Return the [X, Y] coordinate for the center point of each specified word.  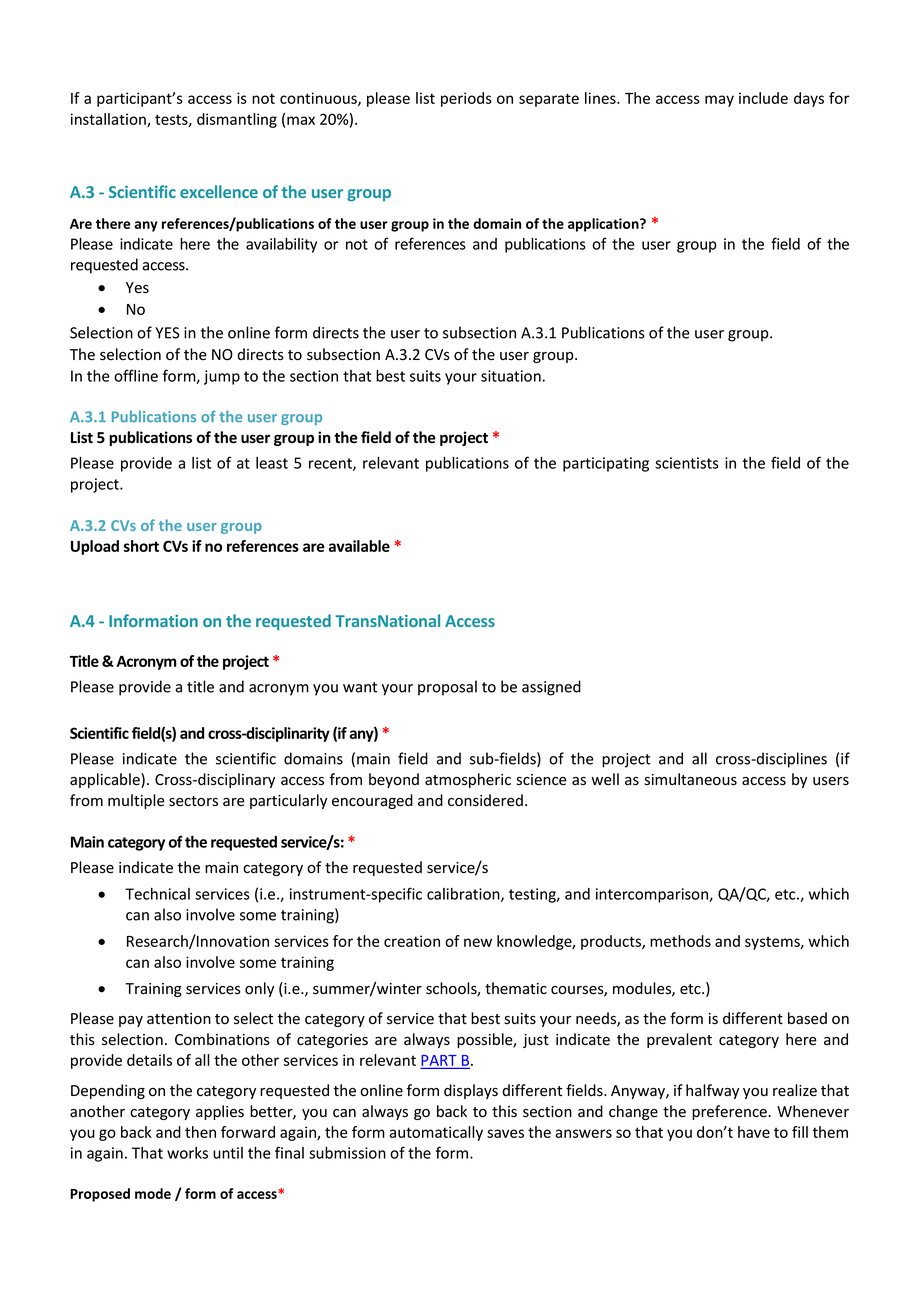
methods [680, 941]
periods [466, 99]
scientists [687, 463]
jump [222, 377]
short [141, 546]
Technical [157, 894]
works [187, 1153]
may [719, 101]
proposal [447, 688]
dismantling [237, 120]
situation [512, 376]
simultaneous [690, 779]
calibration [464, 895]
